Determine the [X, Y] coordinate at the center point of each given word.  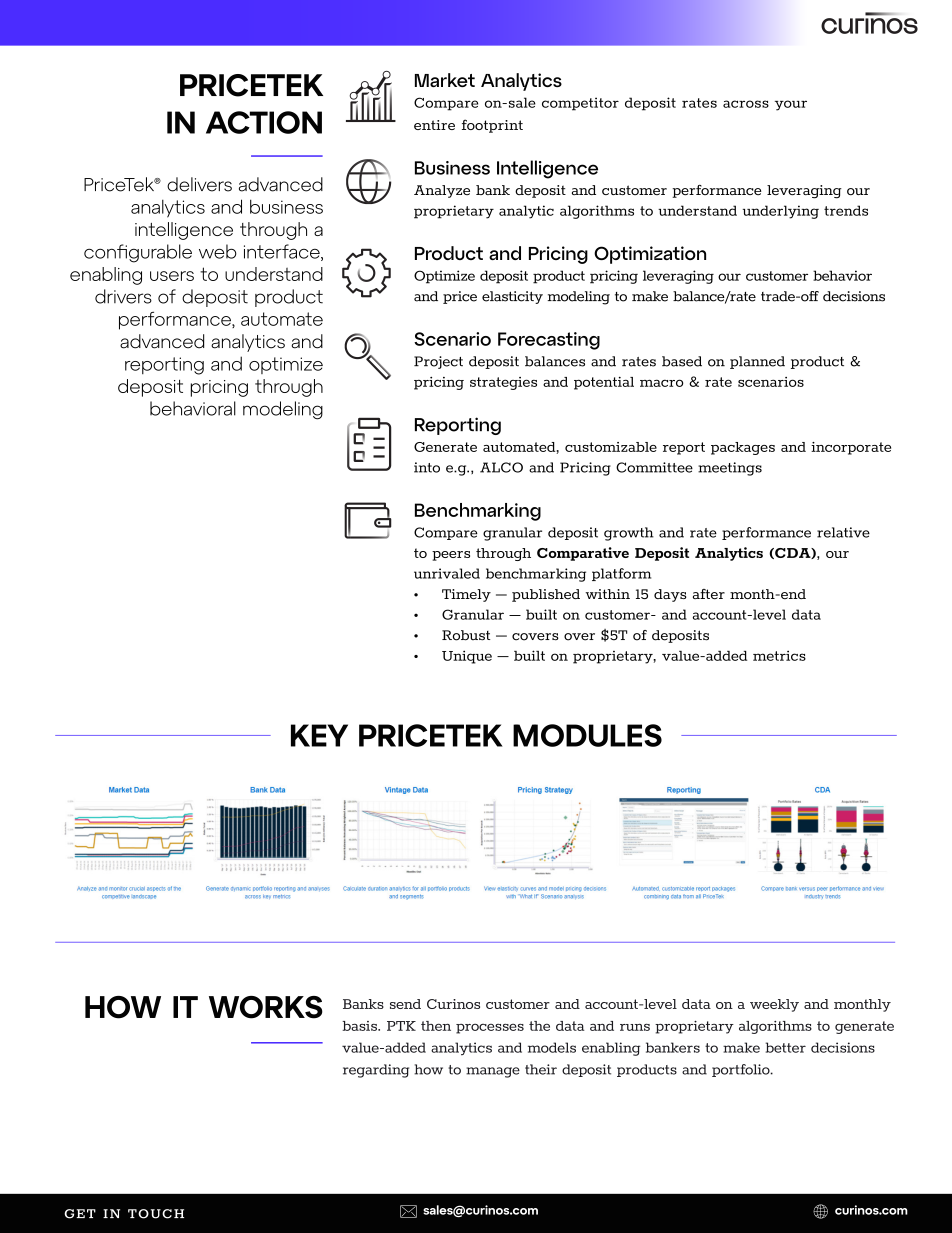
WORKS [266, 1007]
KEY [319, 735]
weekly [774, 1005]
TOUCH [156, 1214]
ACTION [264, 122]
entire [434, 125]
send [405, 1004]
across [746, 104]
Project [438, 362]
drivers [123, 296]
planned [757, 362]
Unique [467, 657]
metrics [779, 655]
